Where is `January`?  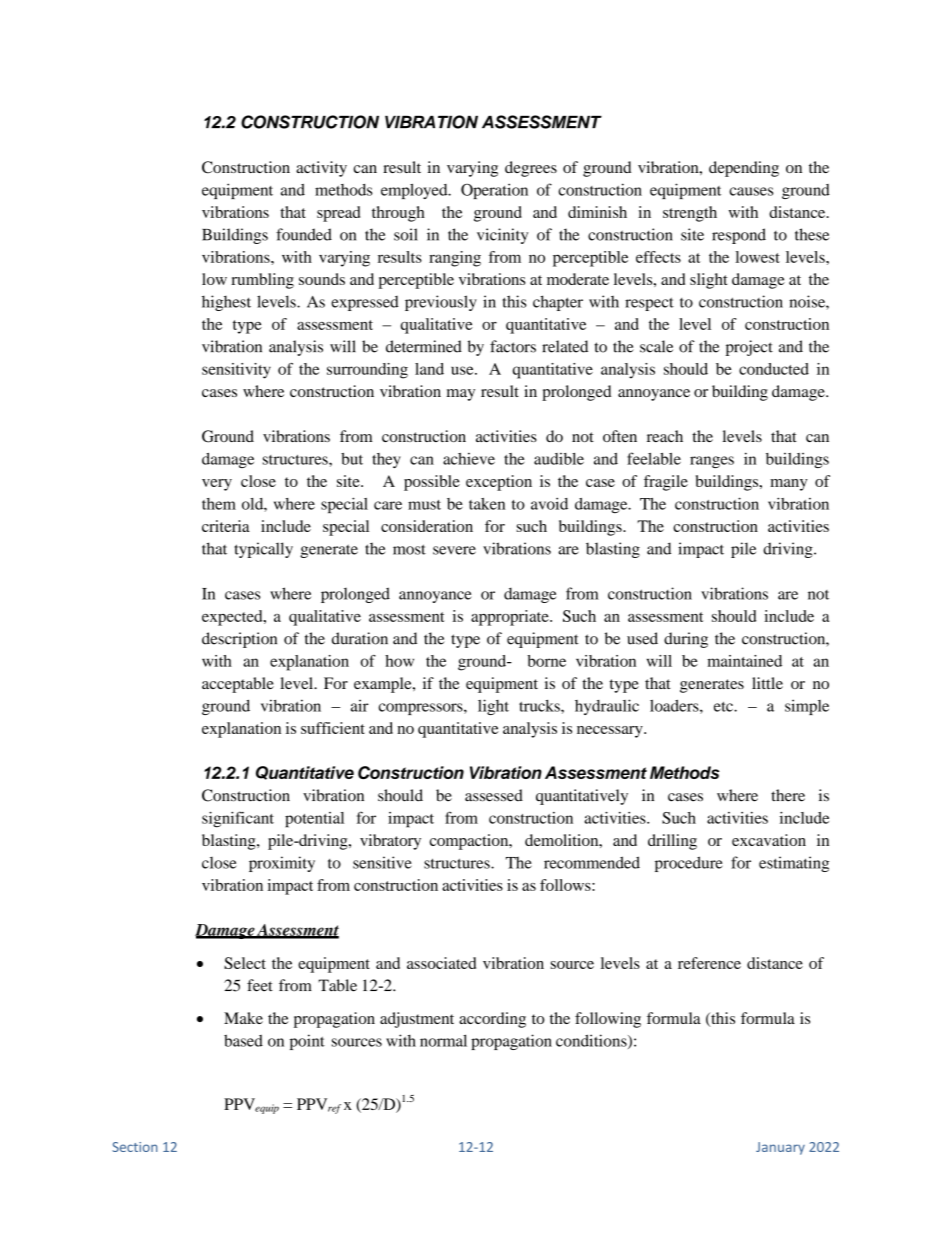 January is located at coordinates (780, 1148).
